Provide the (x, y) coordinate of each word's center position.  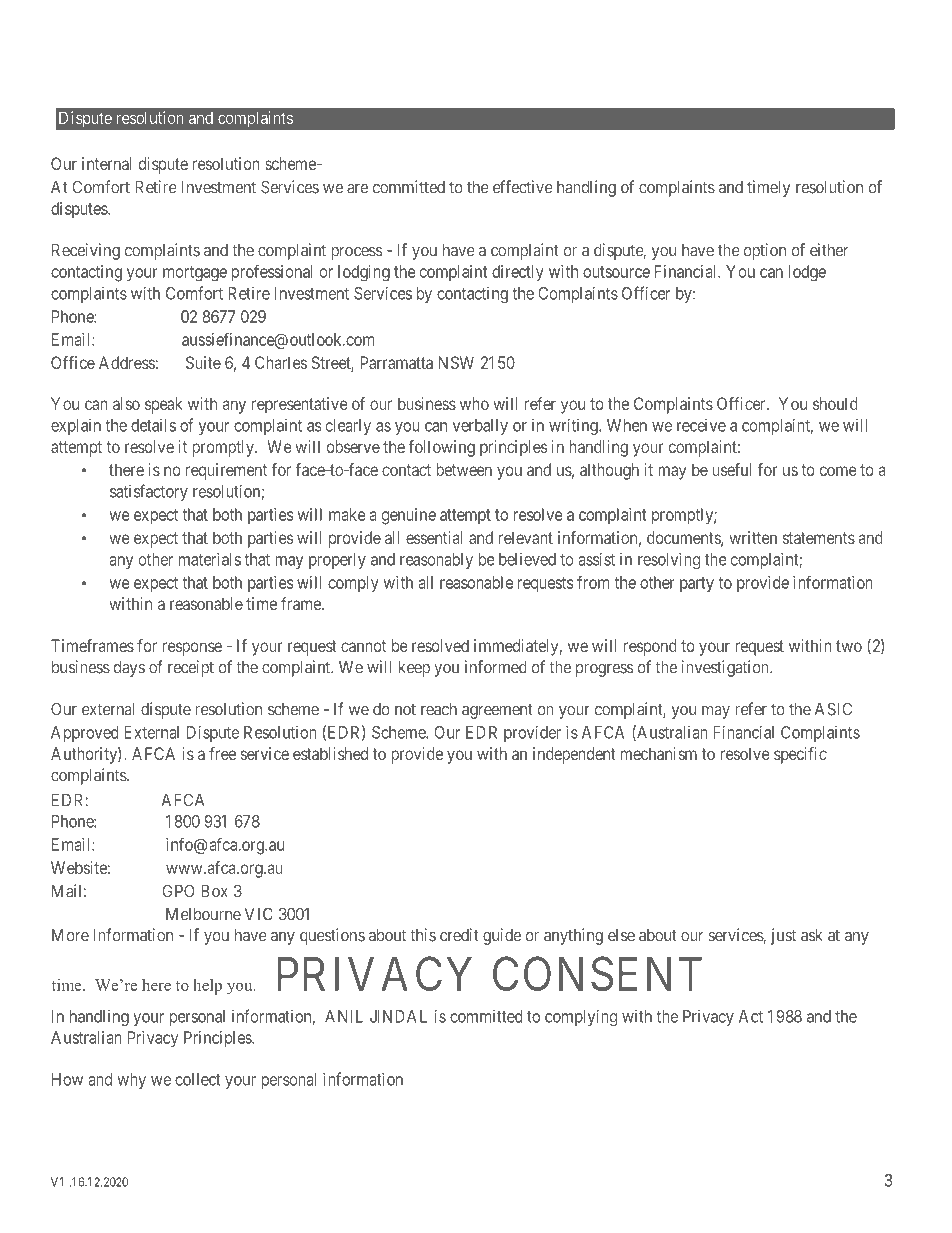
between (464, 469)
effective (523, 187)
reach (439, 709)
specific (800, 755)
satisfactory (149, 492)
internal (107, 163)
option (765, 251)
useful (732, 469)
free (222, 753)
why (131, 1081)
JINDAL (398, 1016)
